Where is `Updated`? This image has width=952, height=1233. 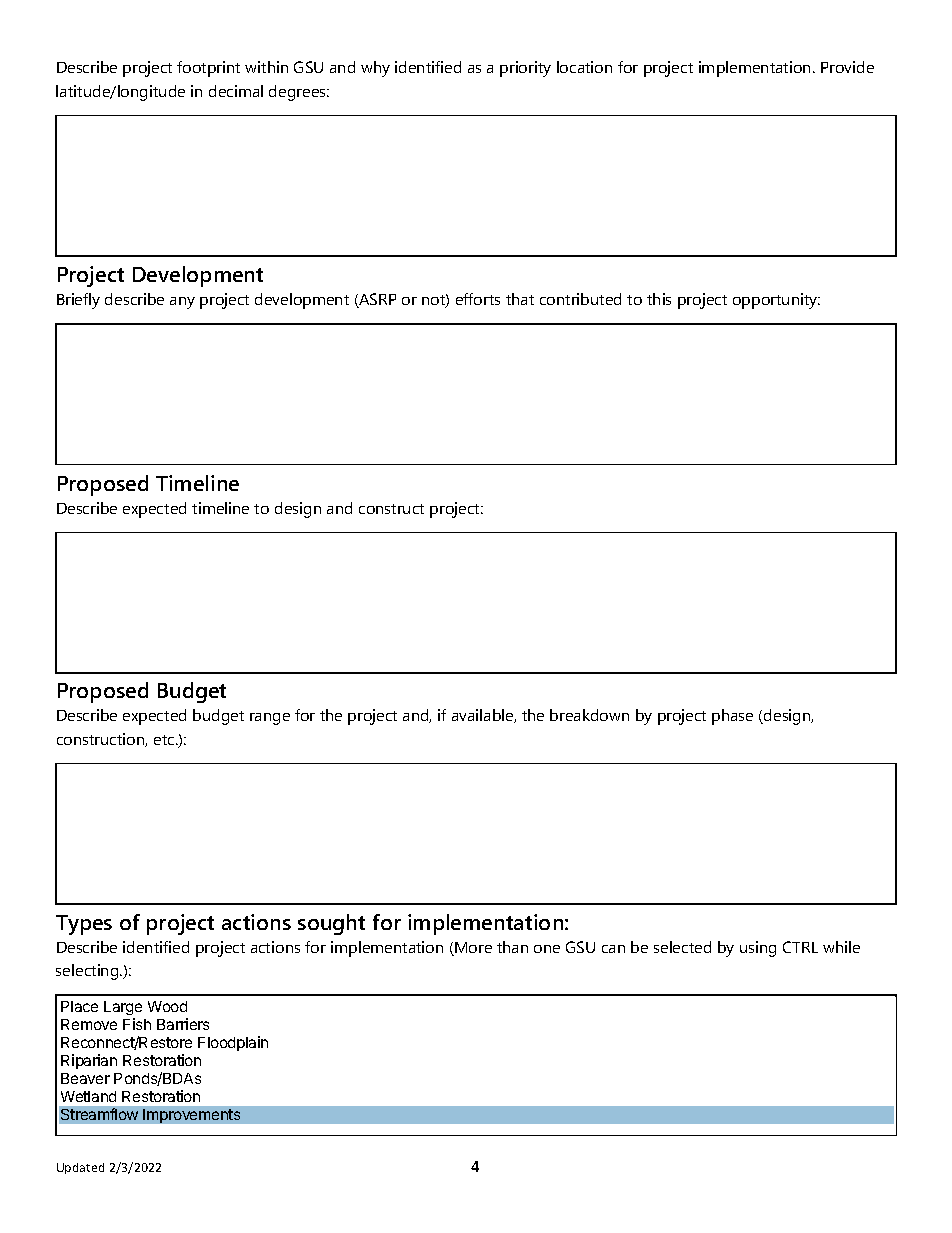
Updated is located at coordinates (80, 1168).
